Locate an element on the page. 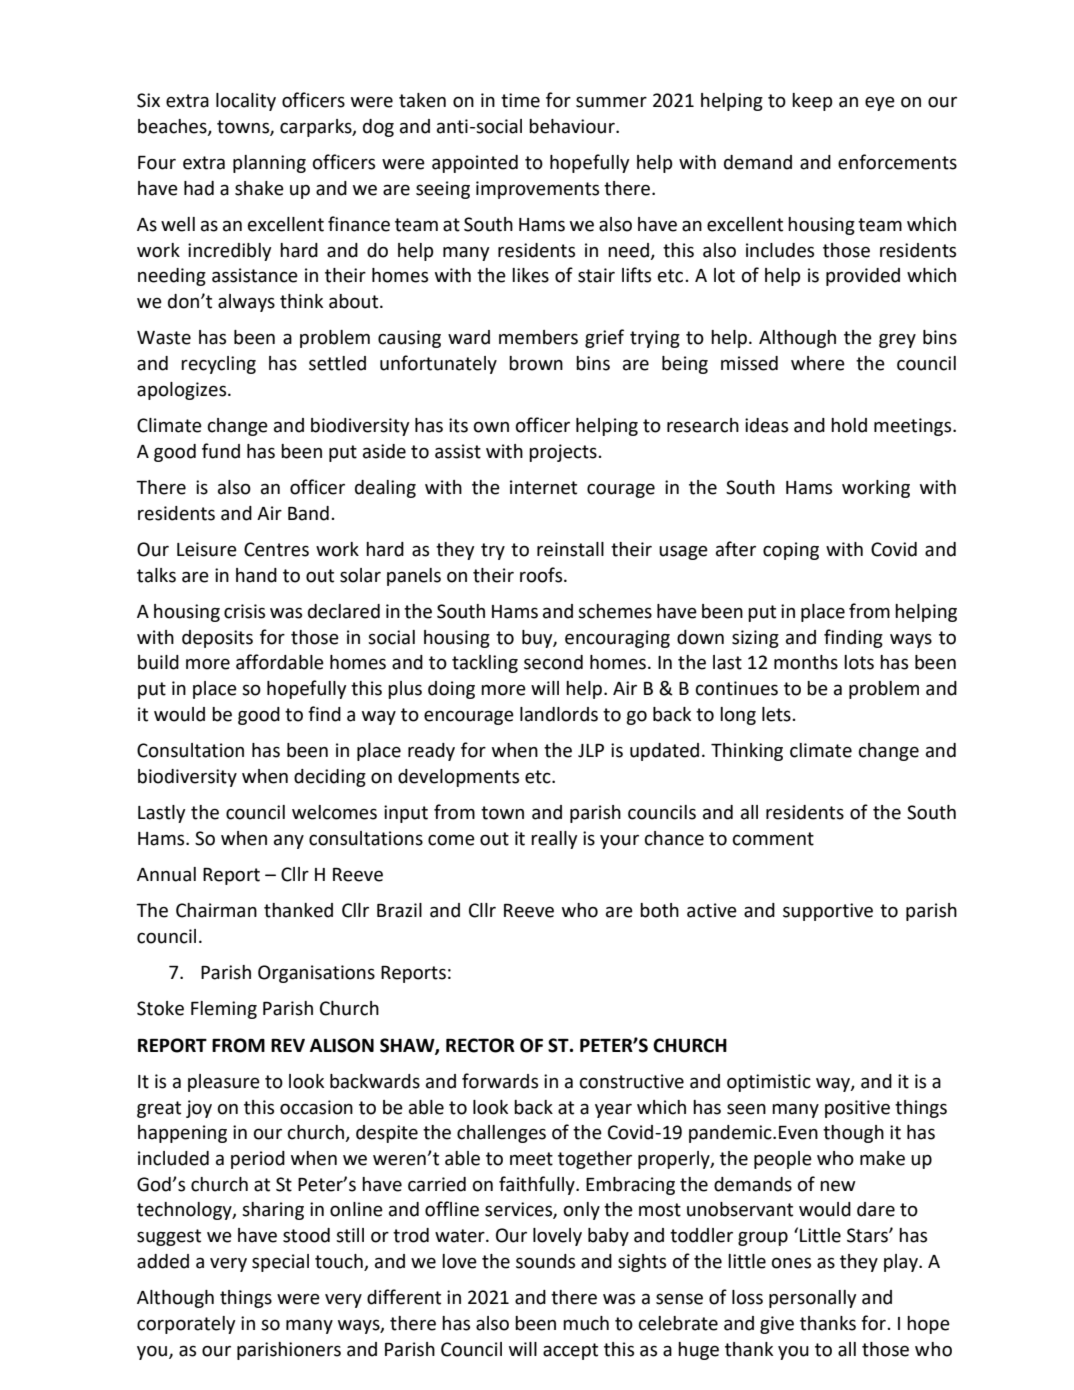  keep is located at coordinates (812, 102).
